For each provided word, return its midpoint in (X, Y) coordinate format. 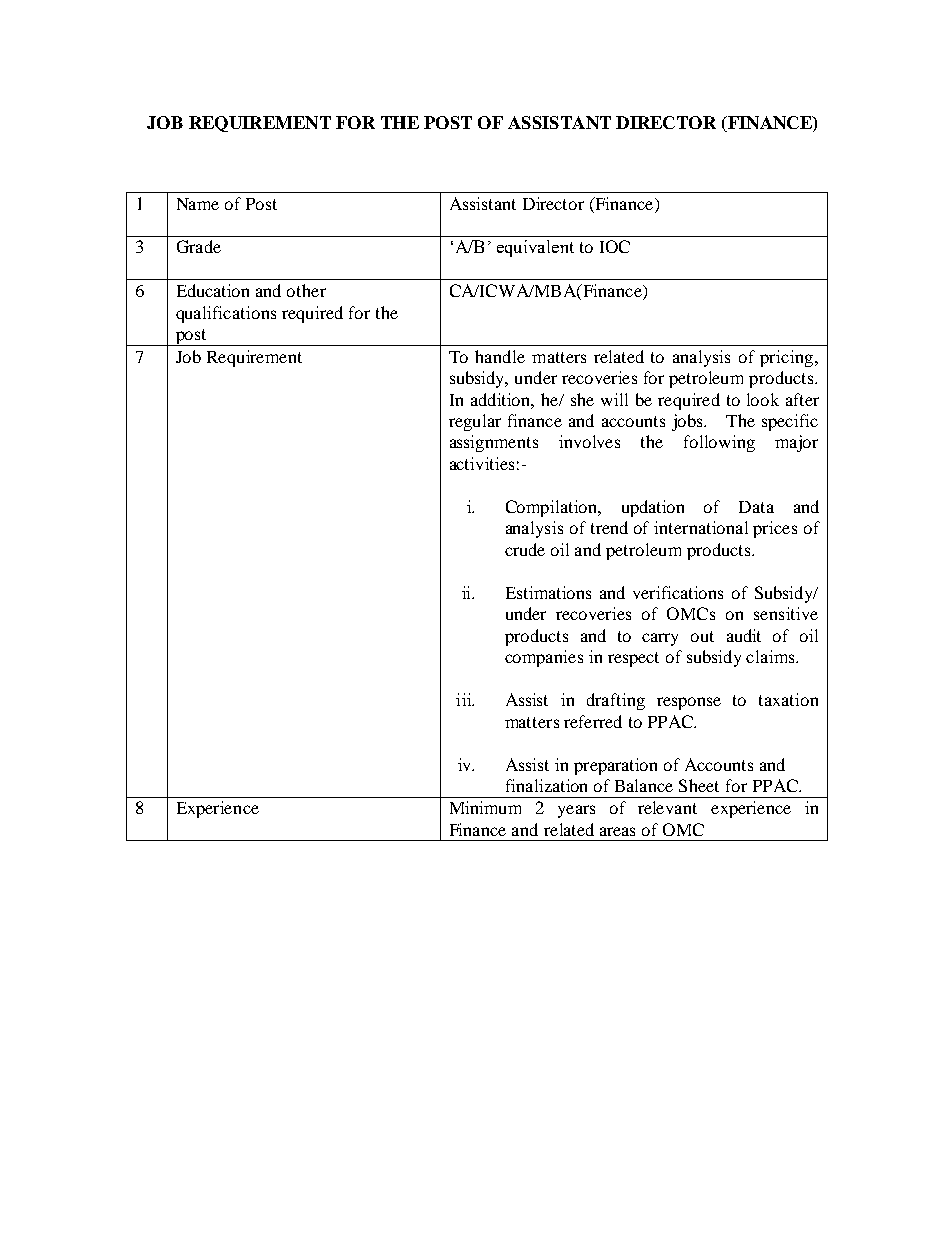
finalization (546, 785)
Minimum (485, 807)
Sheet (699, 785)
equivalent (535, 248)
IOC (615, 246)
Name (198, 204)
